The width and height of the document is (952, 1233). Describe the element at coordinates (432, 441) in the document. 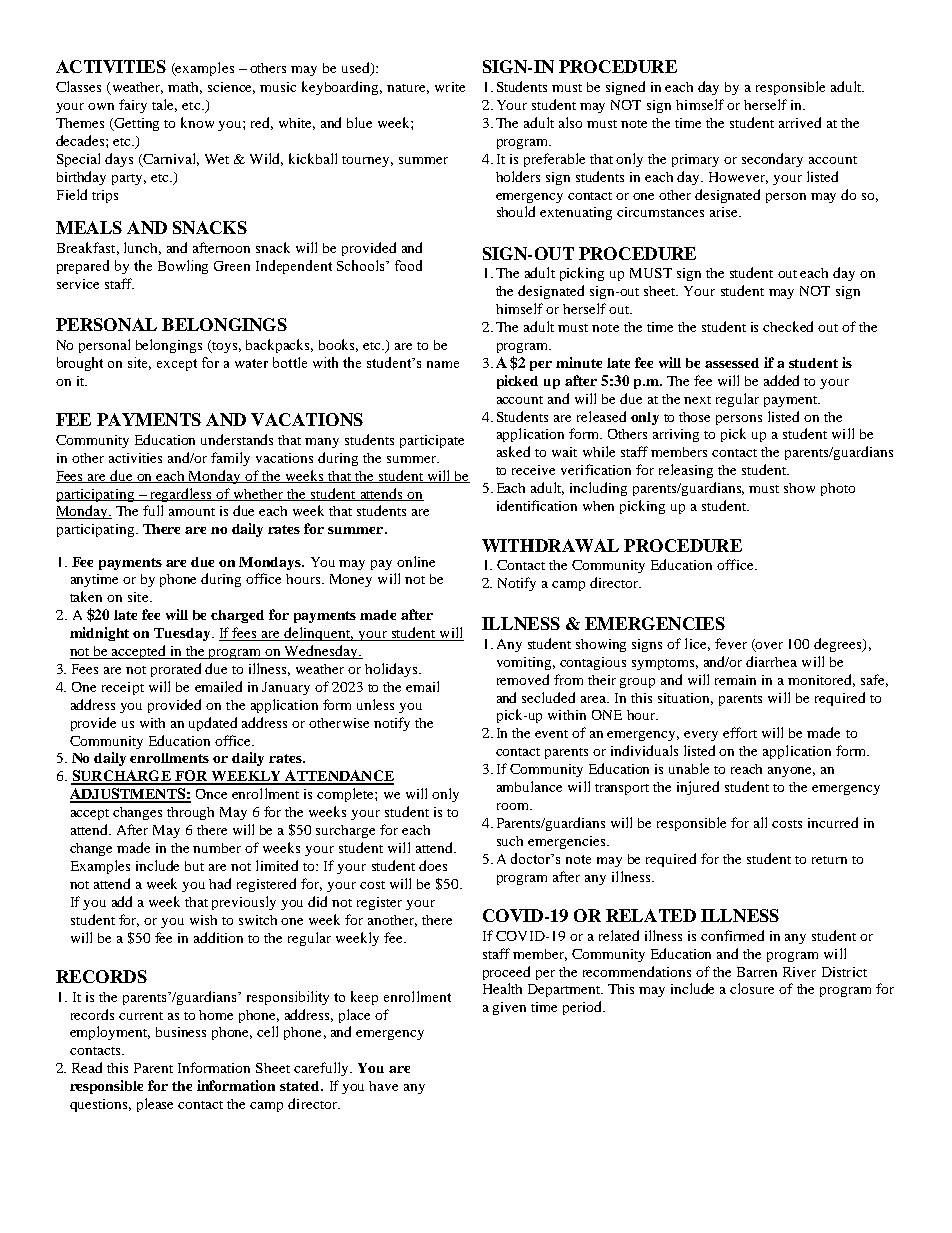

I see `participate` at that location.
